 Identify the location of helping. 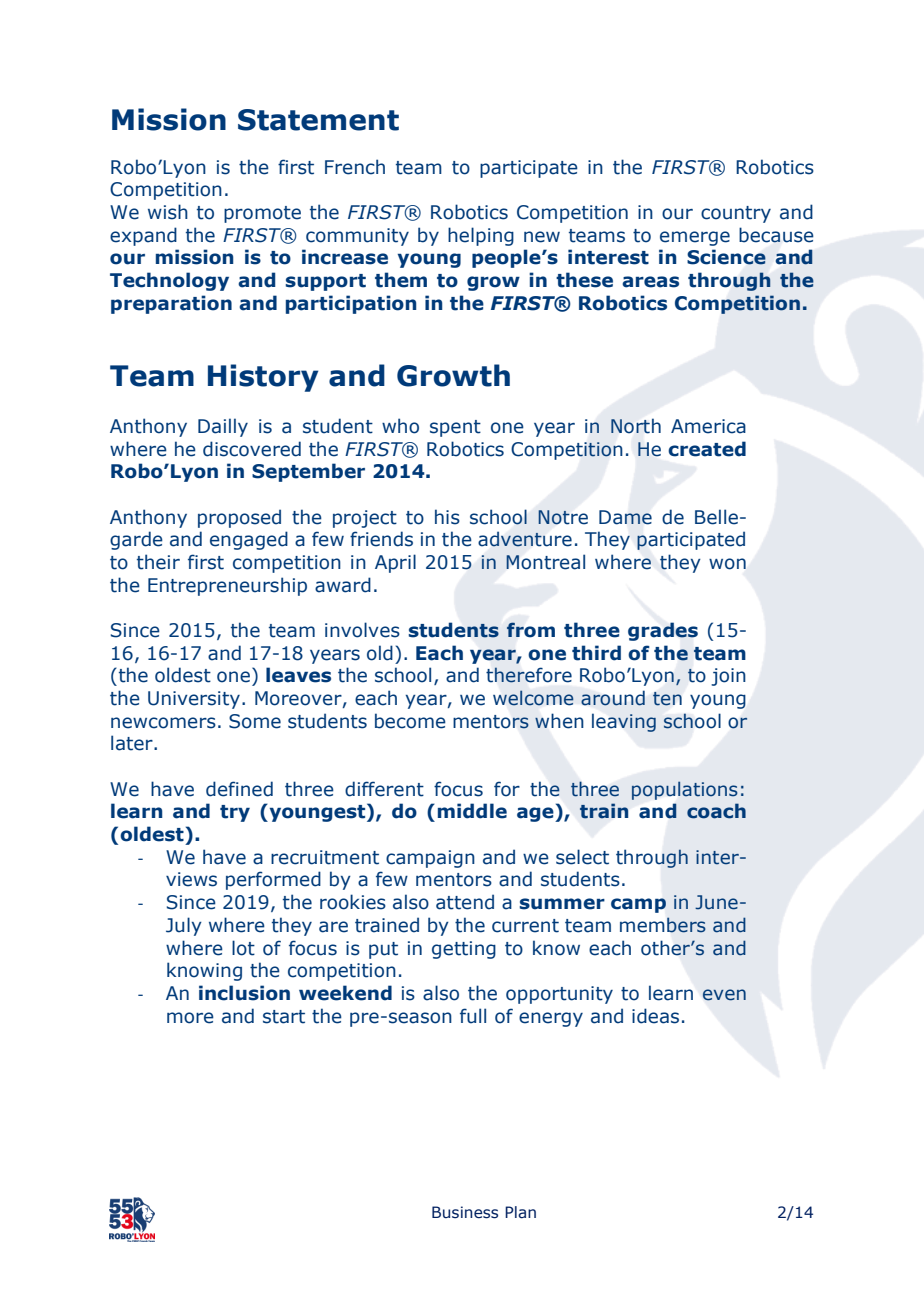
(481, 236).
